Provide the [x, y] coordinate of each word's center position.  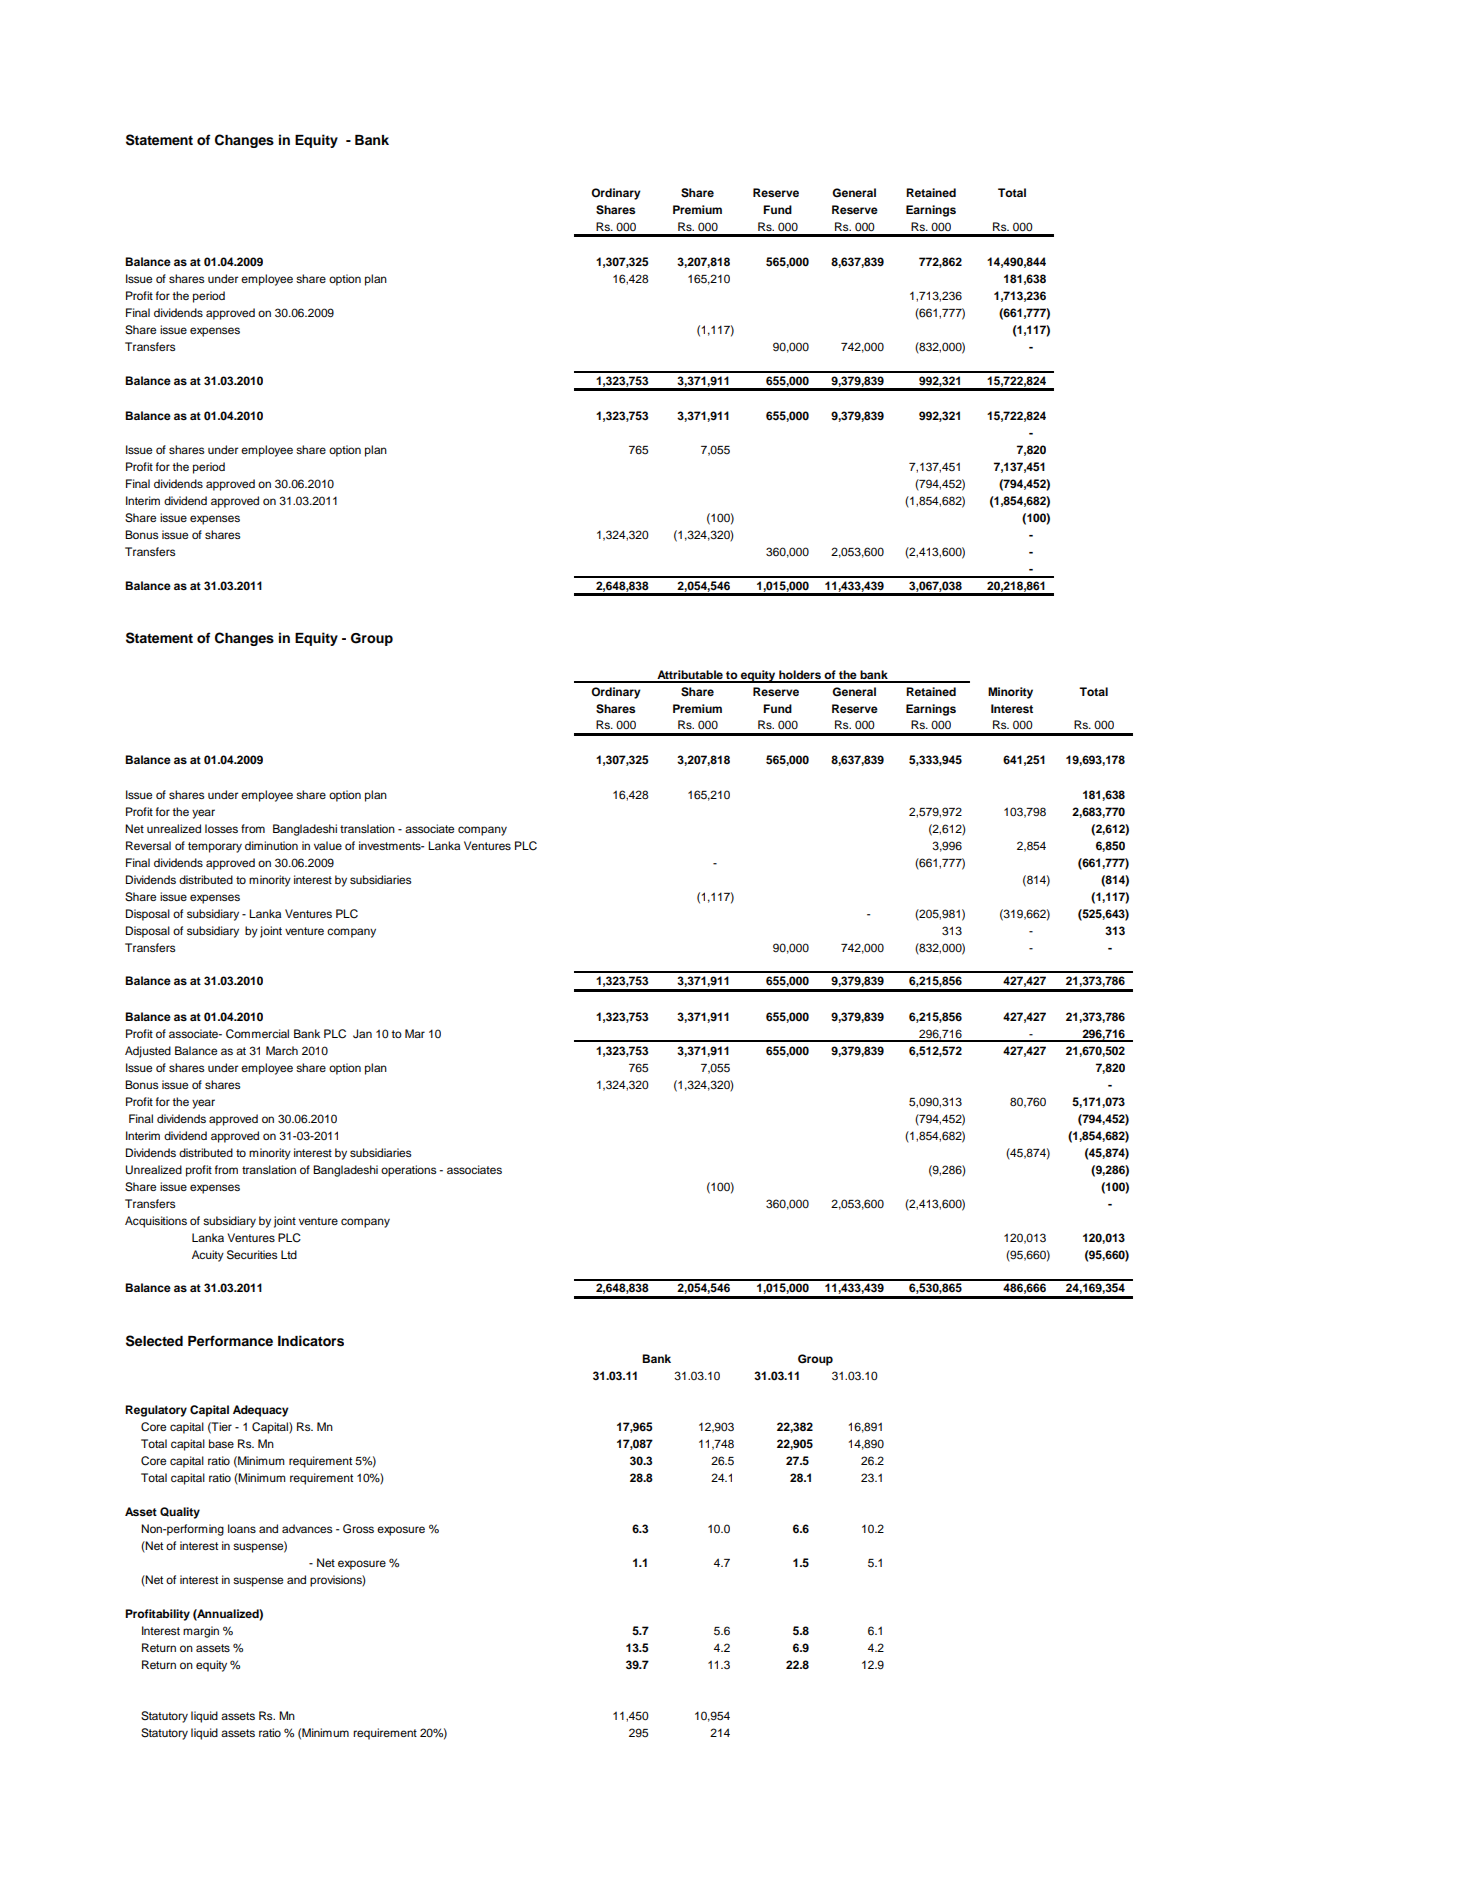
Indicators [311, 1341]
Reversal [148, 845]
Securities [252, 1255]
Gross [358, 1529]
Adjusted [148, 1052]
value [328, 845]
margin [201, 1632]
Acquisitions [156, 1222]
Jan [362, 1034]
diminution [271, 845]
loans [242, 1528]
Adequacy [261, 1411]
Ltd [289, 1254]
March [282, 1050]
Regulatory [156, 1411]
